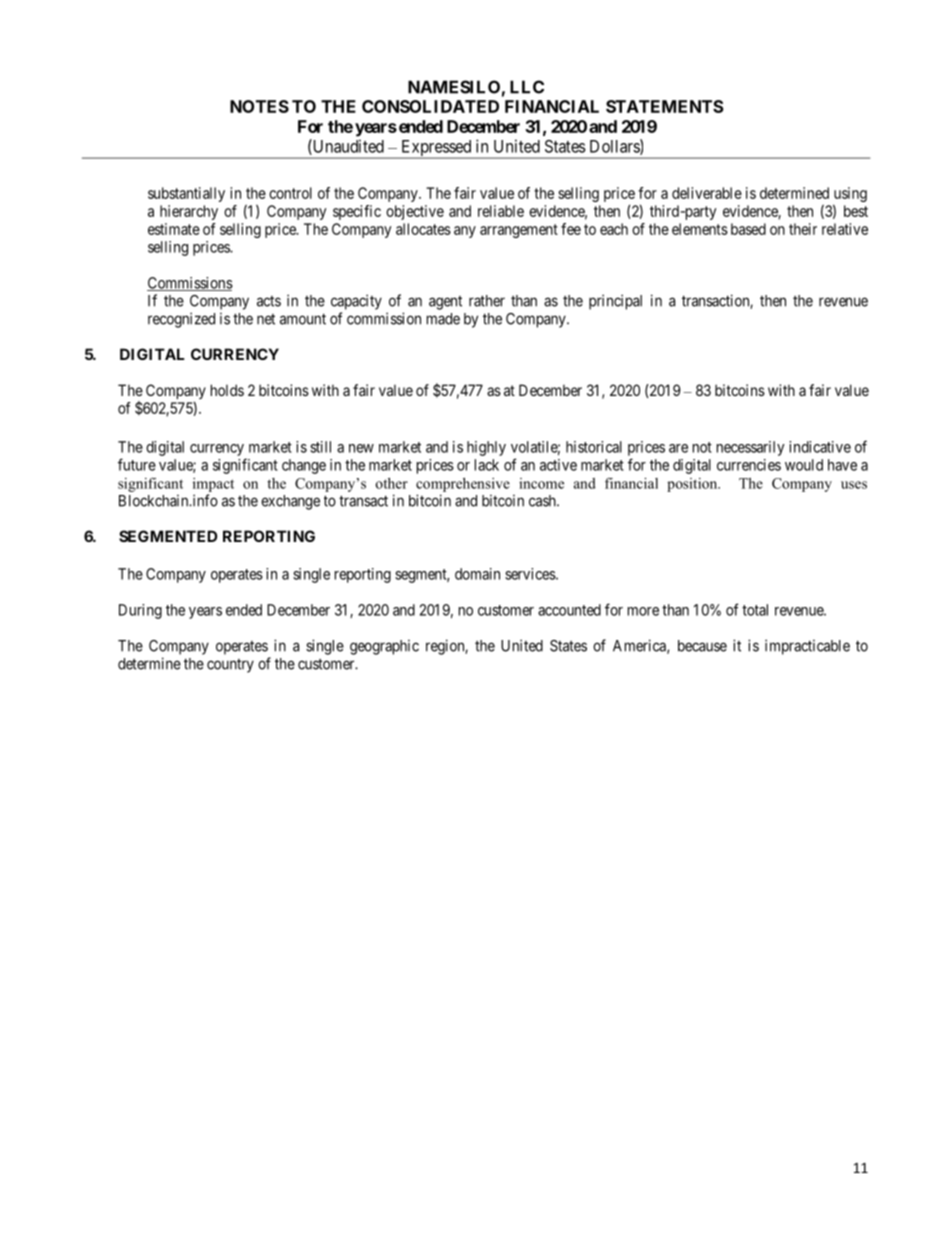 The height and width of the screenshot is (1233, 952). I want to click on holds, so click(227, 390).
